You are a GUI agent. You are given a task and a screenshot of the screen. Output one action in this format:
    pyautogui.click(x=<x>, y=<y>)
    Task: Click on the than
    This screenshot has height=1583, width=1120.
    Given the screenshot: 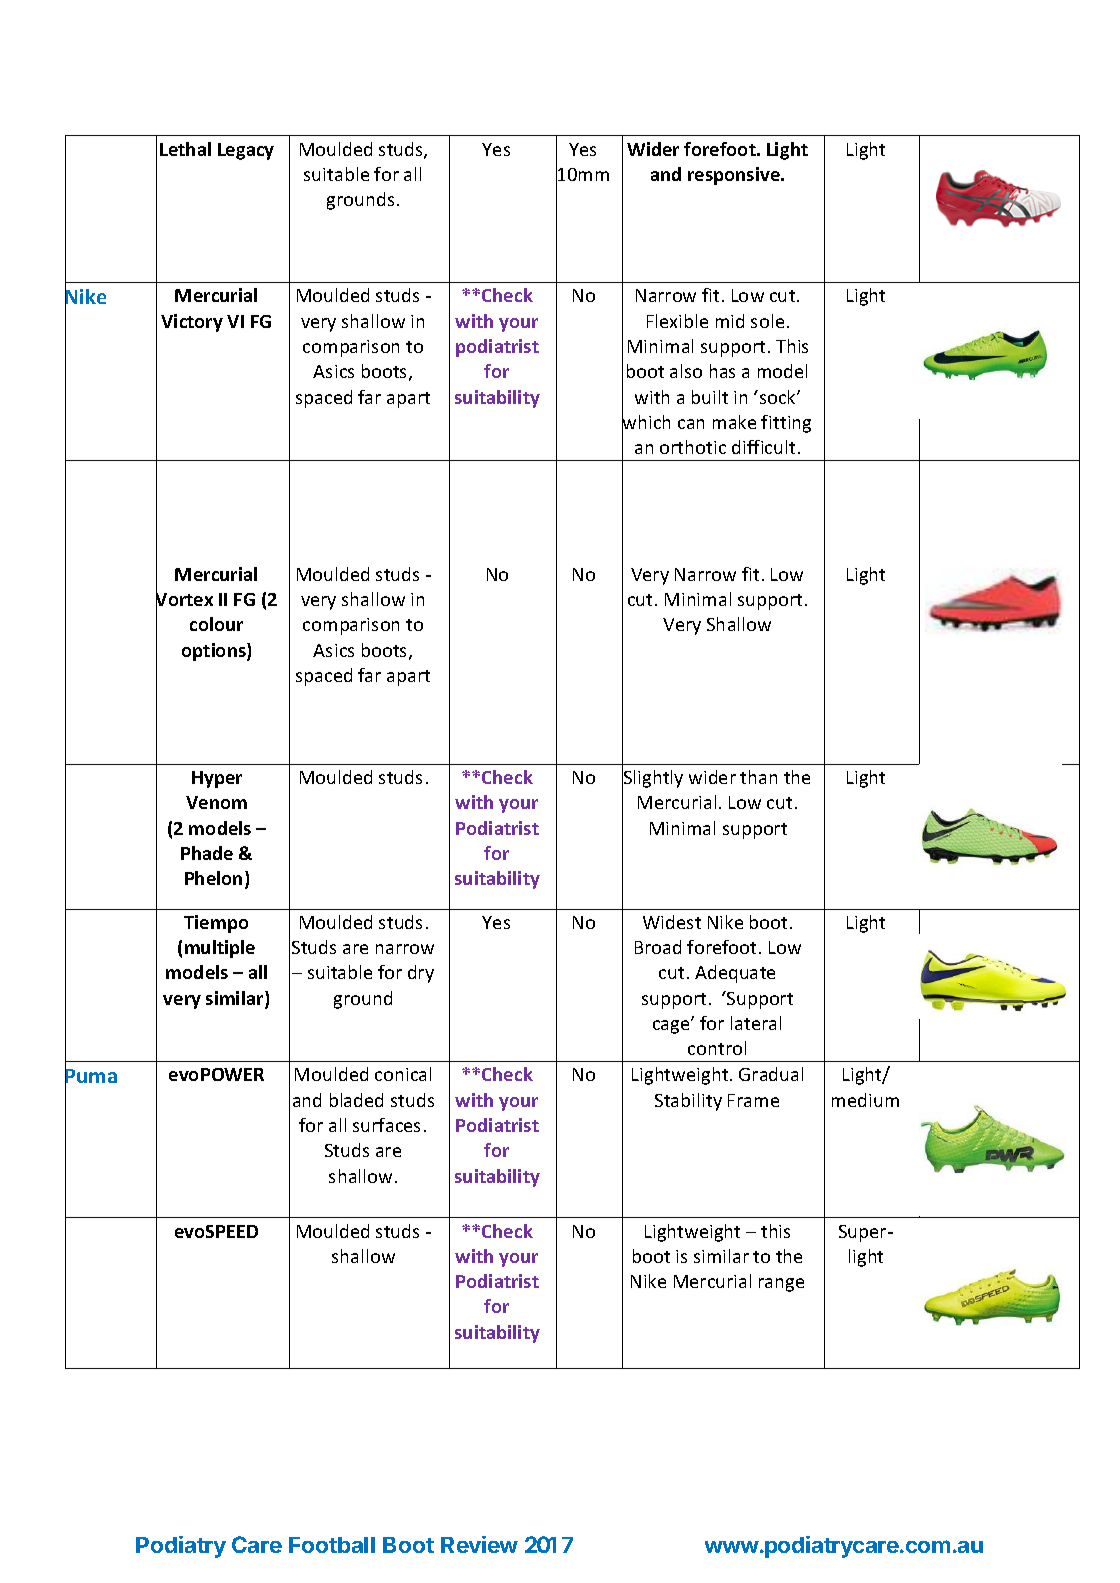 What is the action you would take?
    pyautogui.click(x=758, y=777)
